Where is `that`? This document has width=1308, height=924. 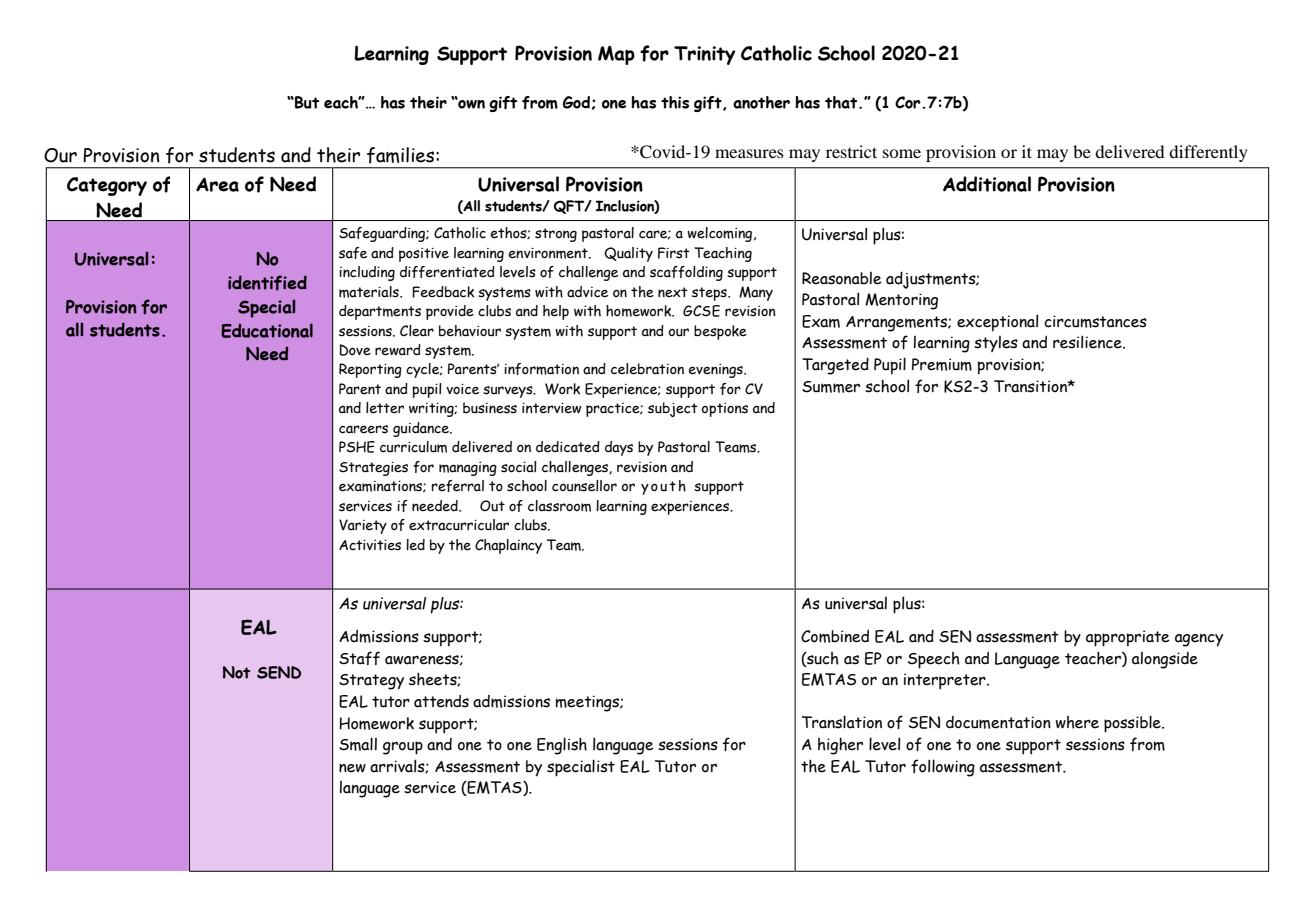 that is located at coordinates (842, 102).
